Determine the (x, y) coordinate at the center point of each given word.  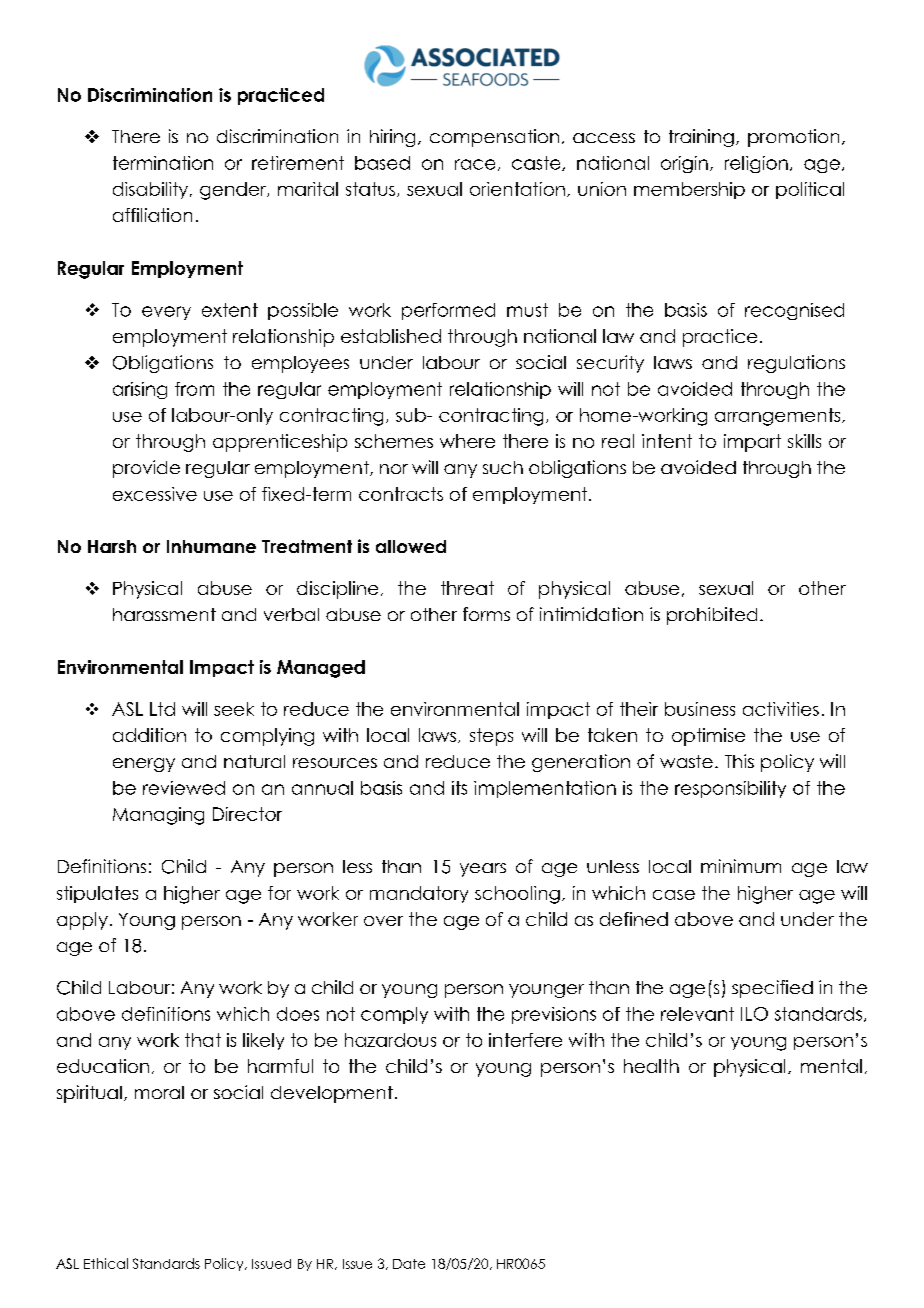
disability (150, 190)
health (651, 1066)
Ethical (106, 1263)
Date (409, 1264)
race (475, 164)
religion (756, 164)
